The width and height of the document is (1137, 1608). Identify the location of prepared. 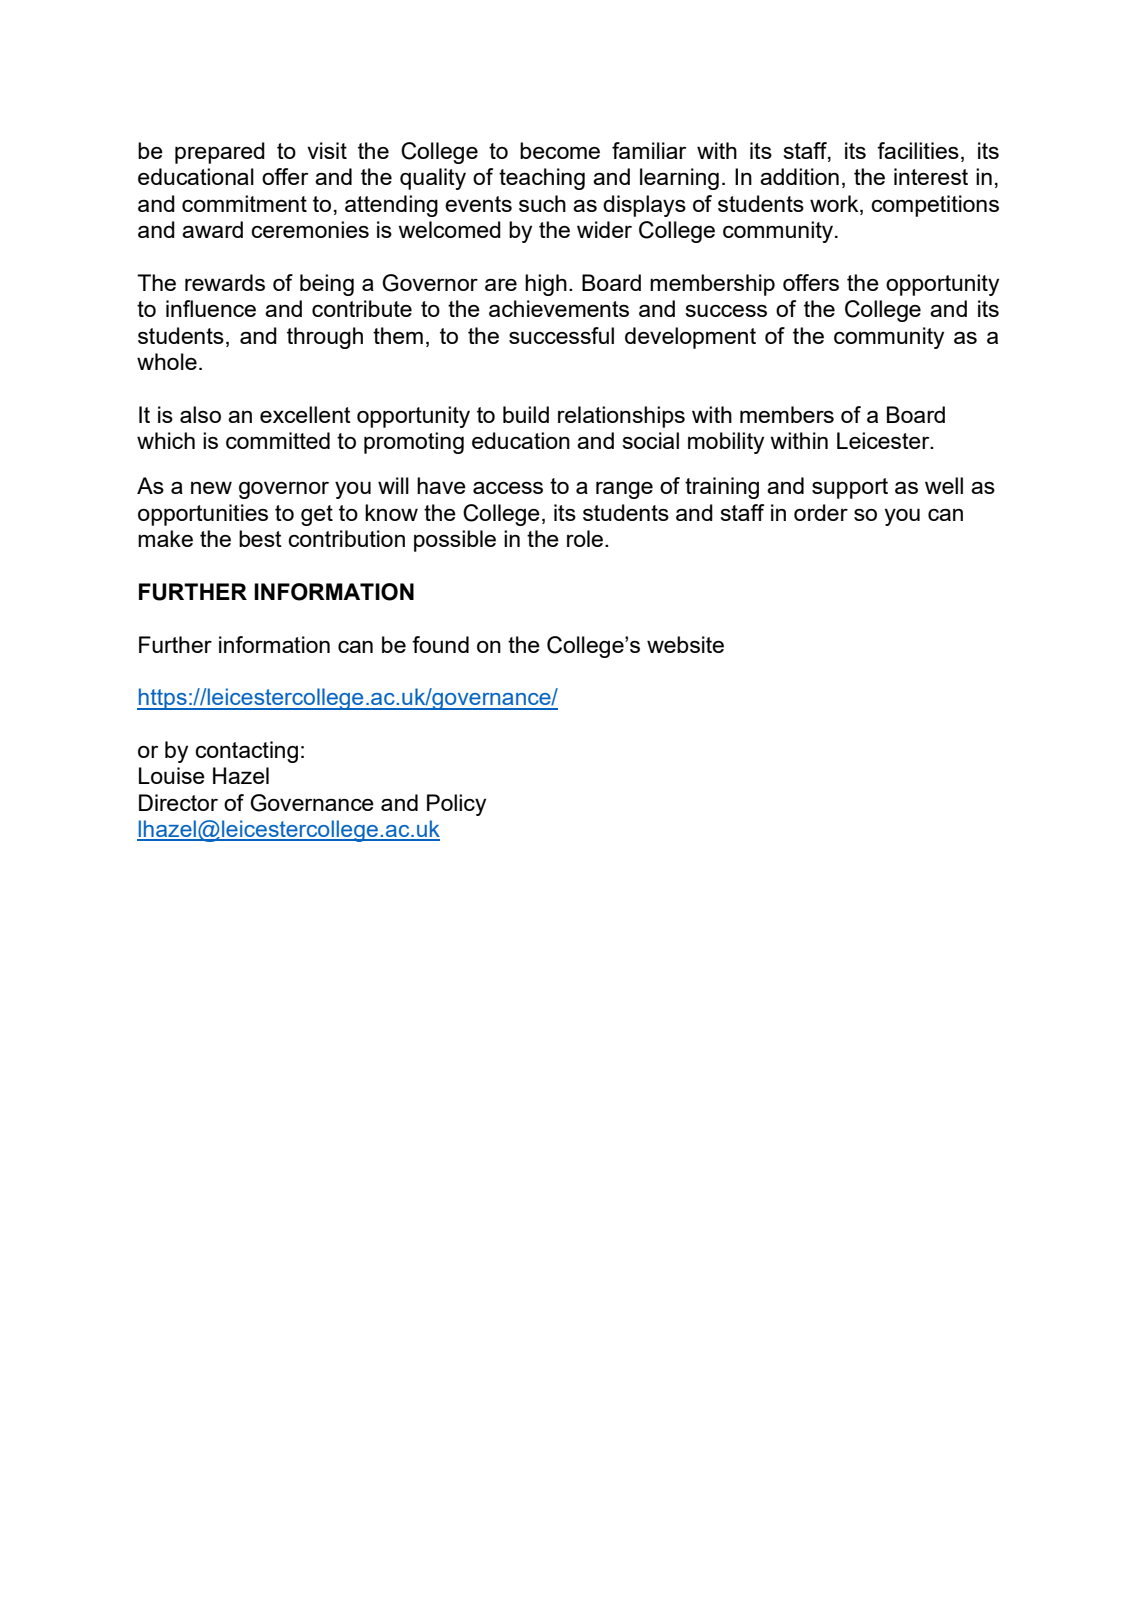
(220, 153).
